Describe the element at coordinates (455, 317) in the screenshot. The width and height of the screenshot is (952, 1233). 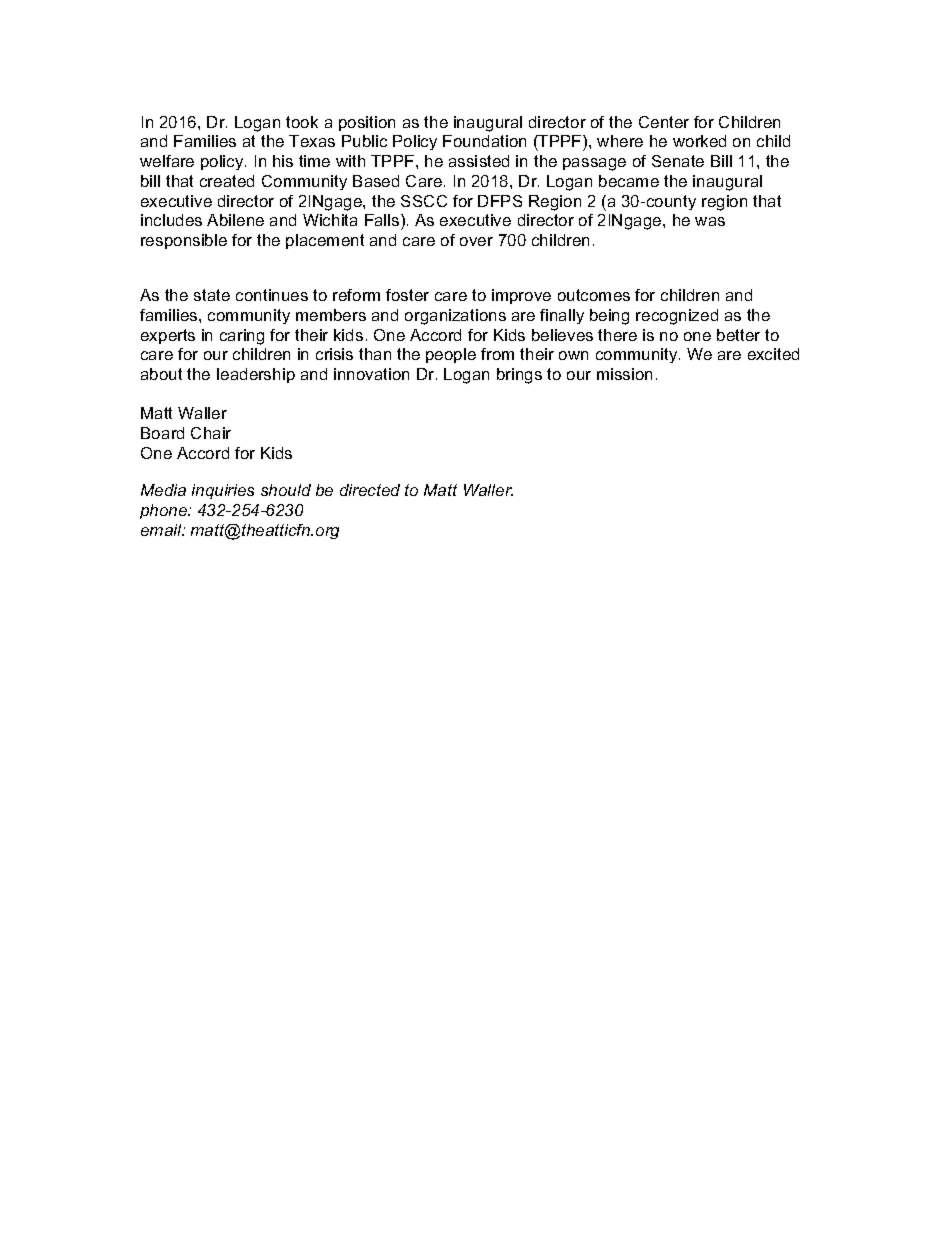
I see `organizations` at that location.
